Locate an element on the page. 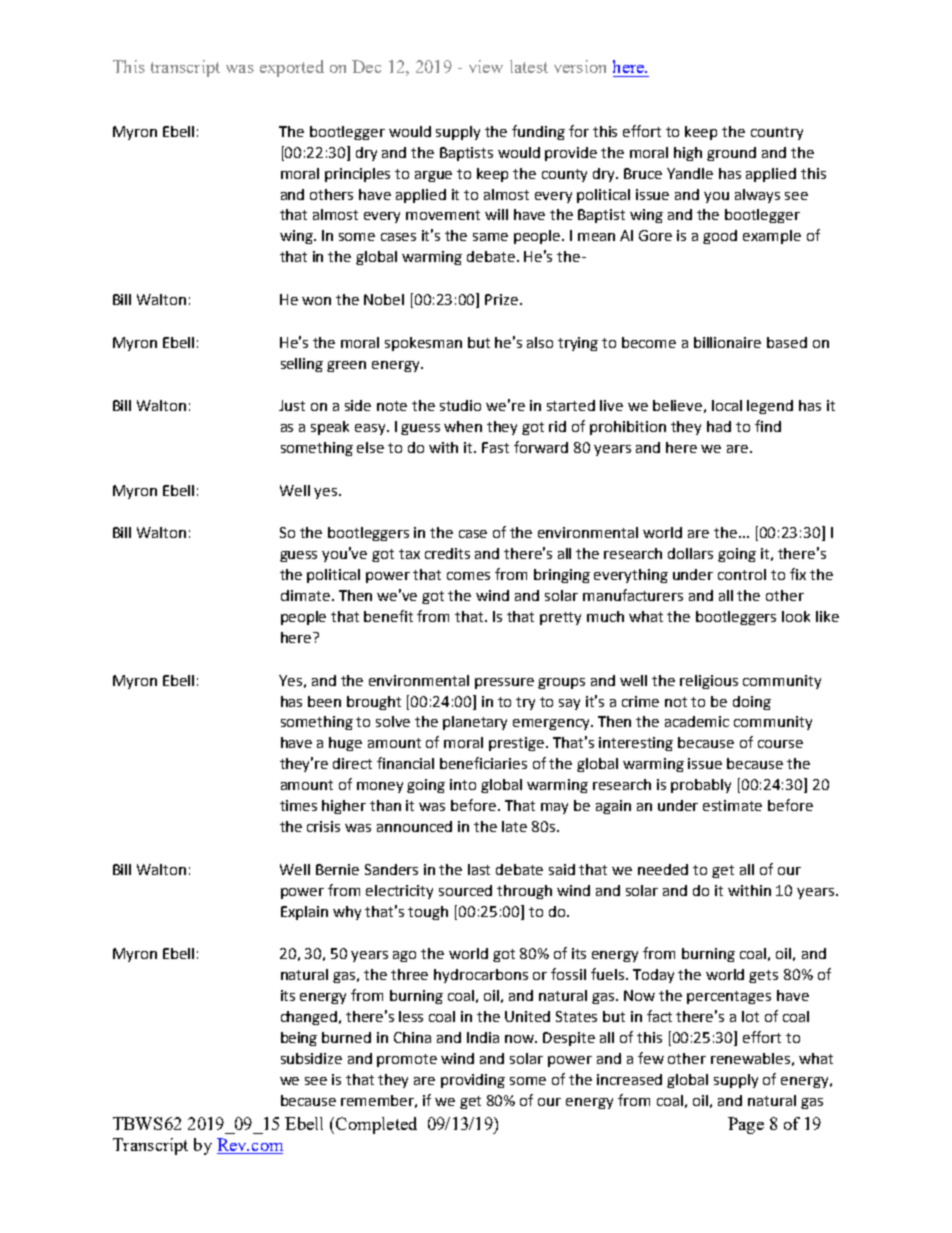  version is located at coordinates (580, 66).
